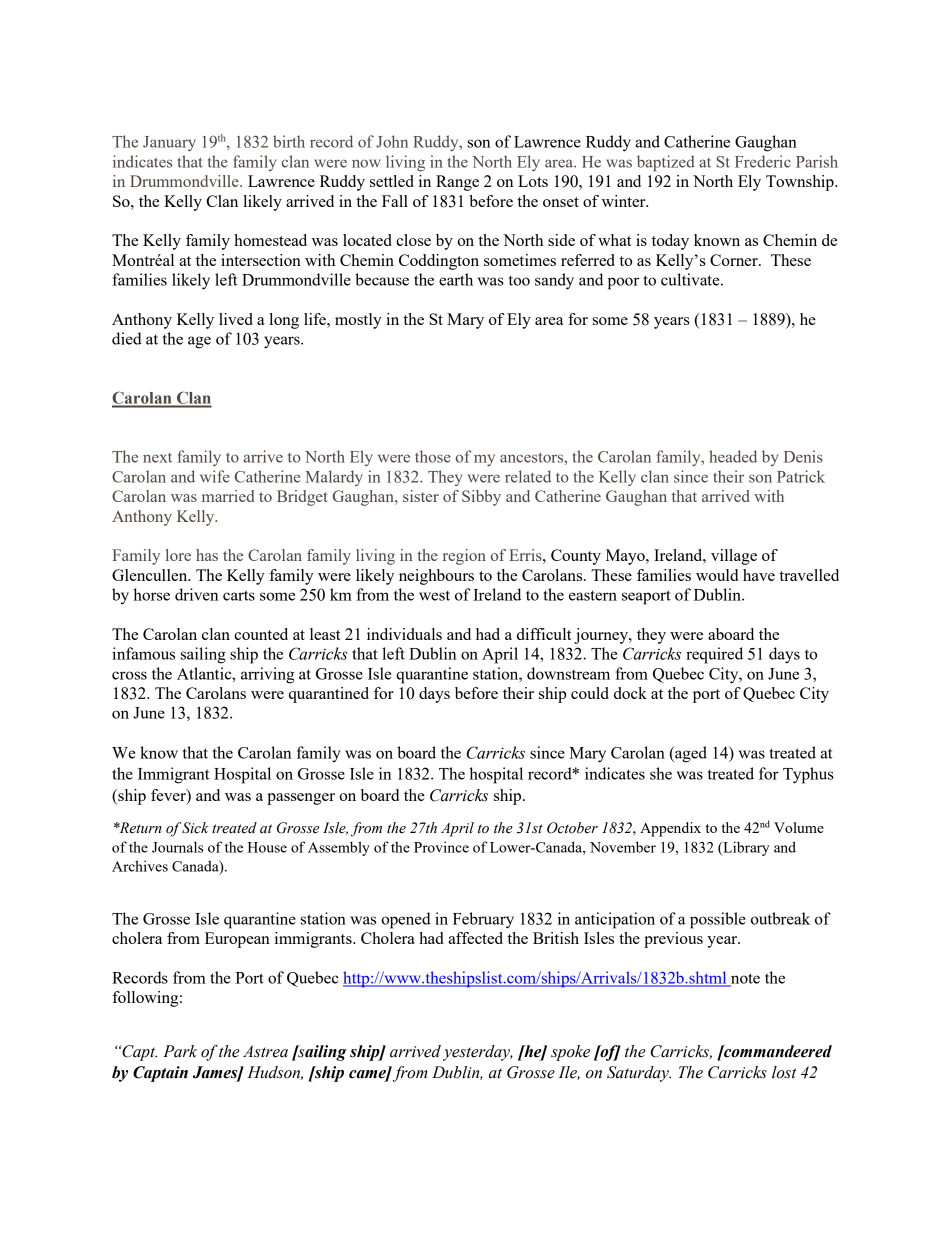  I want to click on would, so click(717, 575).
